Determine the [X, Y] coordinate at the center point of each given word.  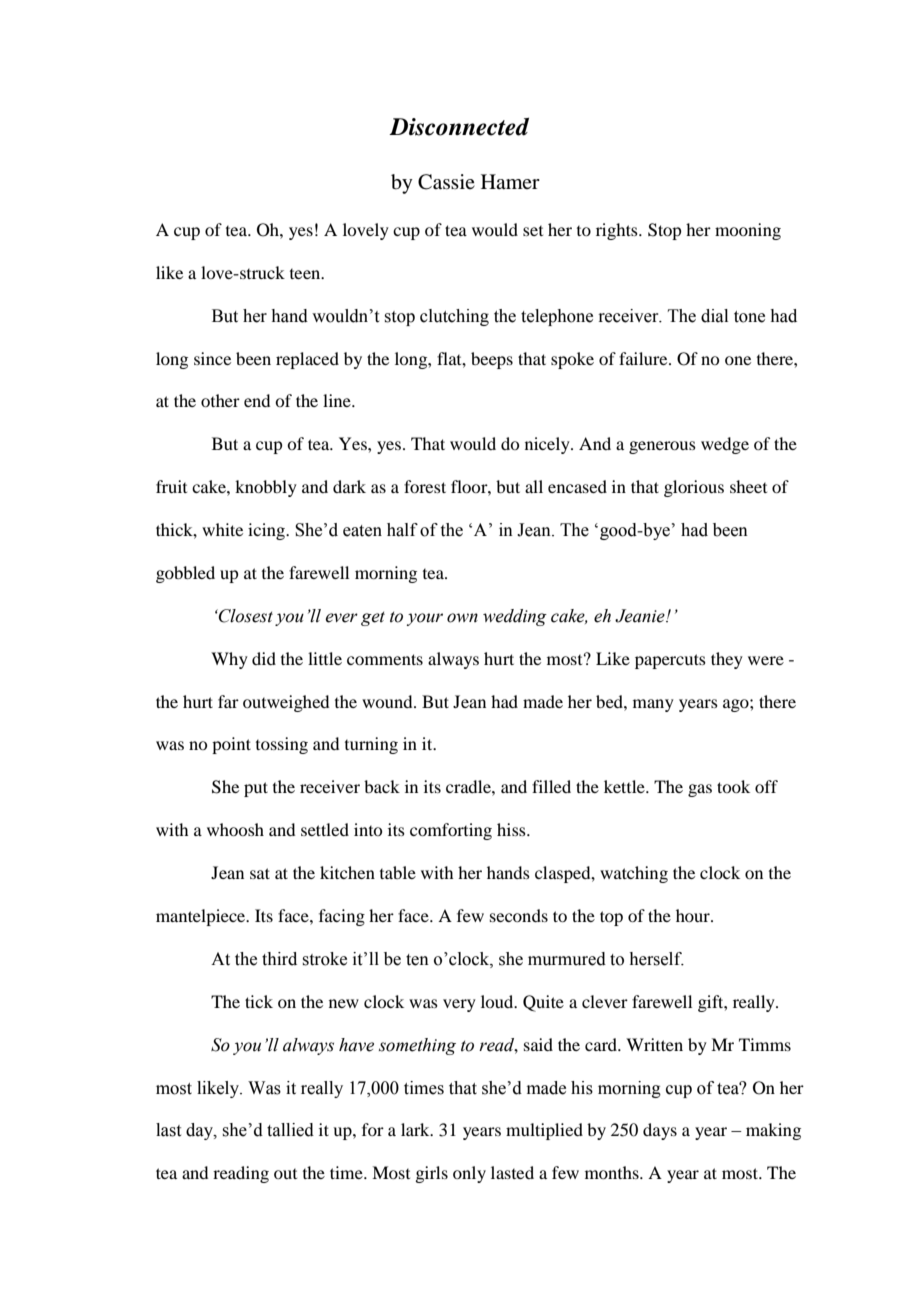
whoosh [235, 829]
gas [700, 790]
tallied [290, 1130]
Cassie [446, 182]
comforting [451, 831]
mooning [748, 231]
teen [306, 274]
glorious [694, 488]
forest [425, 486]
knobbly [266, 488]
